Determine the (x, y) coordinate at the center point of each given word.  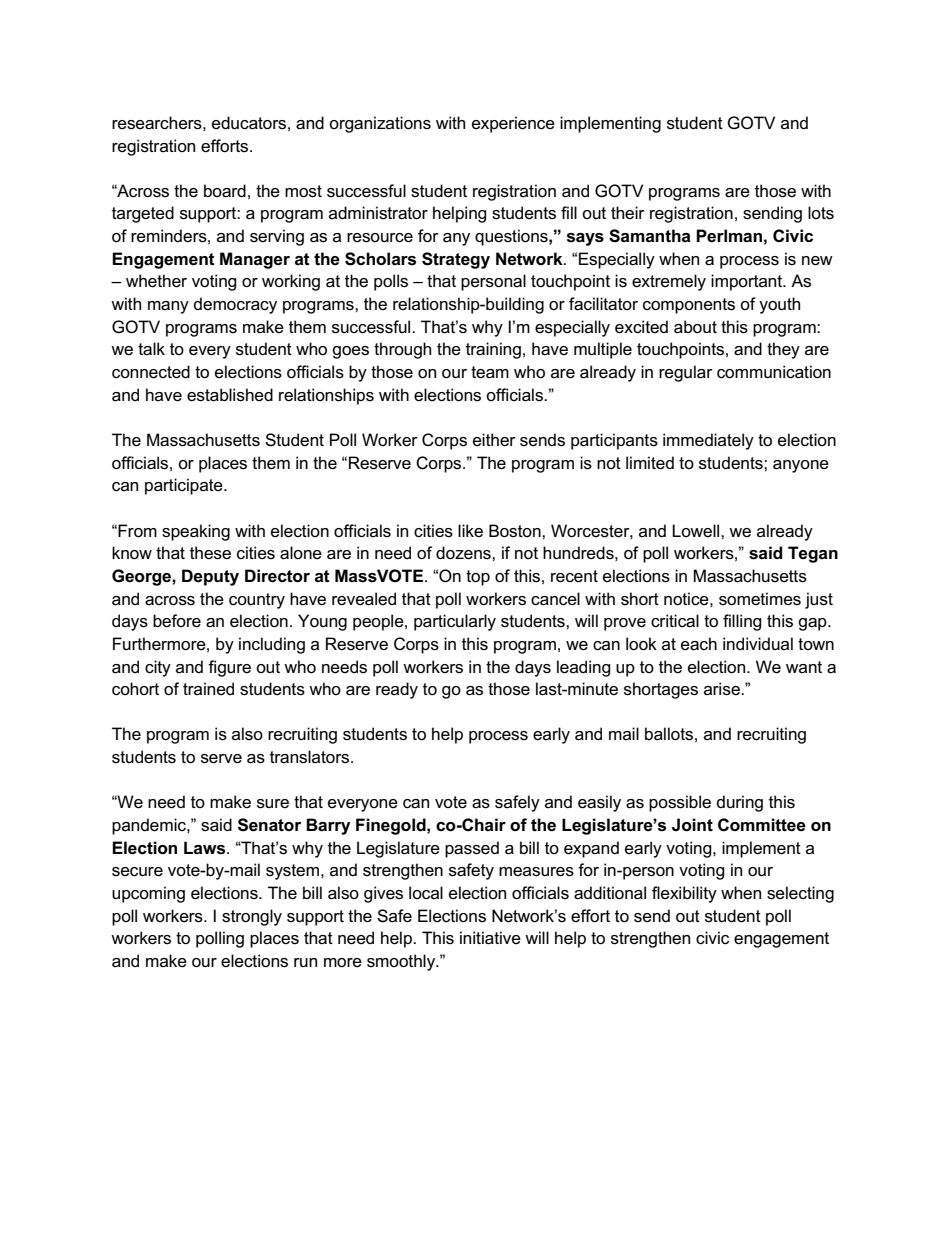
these (210, 553)
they (783, 350)
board (225, 191)
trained (208, 689)
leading (584, 668)
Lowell (697, 530)
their (628, 212)
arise (723, 689)
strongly (252, 917)
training (493, 350)
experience (513, 124)
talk (151, 349)
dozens (464, 553)
